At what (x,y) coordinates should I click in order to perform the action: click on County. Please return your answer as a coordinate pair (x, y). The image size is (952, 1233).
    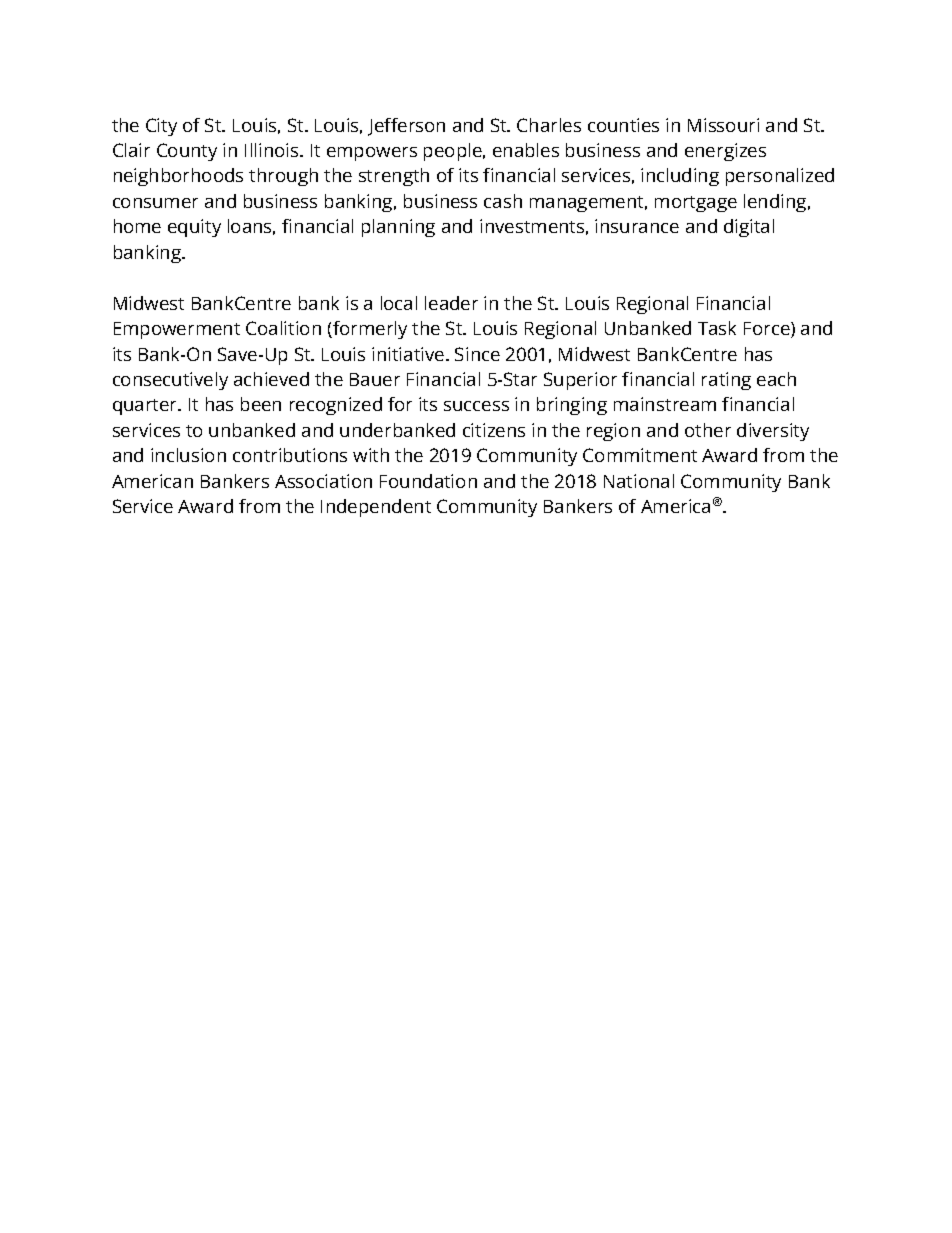
    Looking at the image, I should click on (187, 152).
